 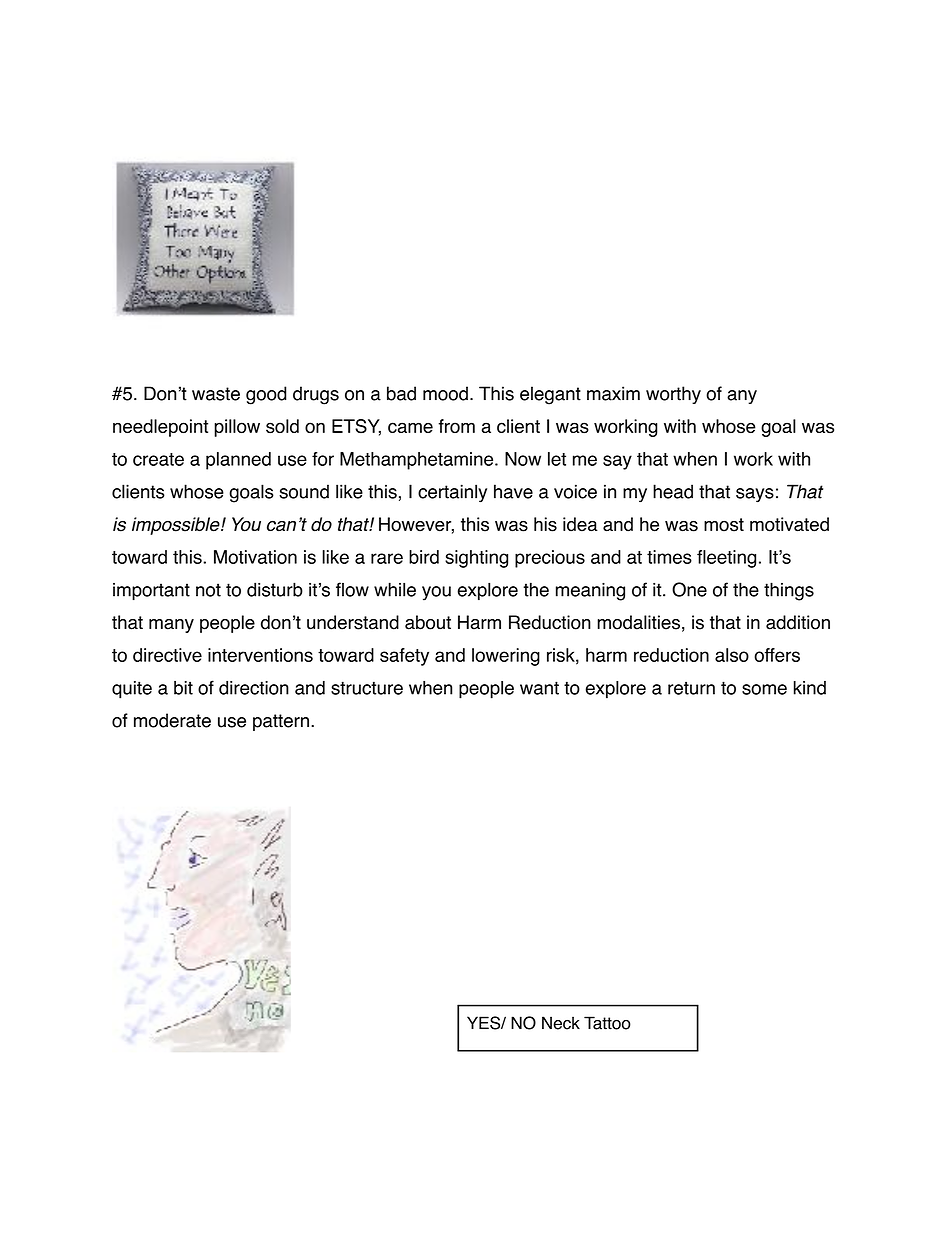 I want to click on Tattoo, so click(x=607, y=1023).
